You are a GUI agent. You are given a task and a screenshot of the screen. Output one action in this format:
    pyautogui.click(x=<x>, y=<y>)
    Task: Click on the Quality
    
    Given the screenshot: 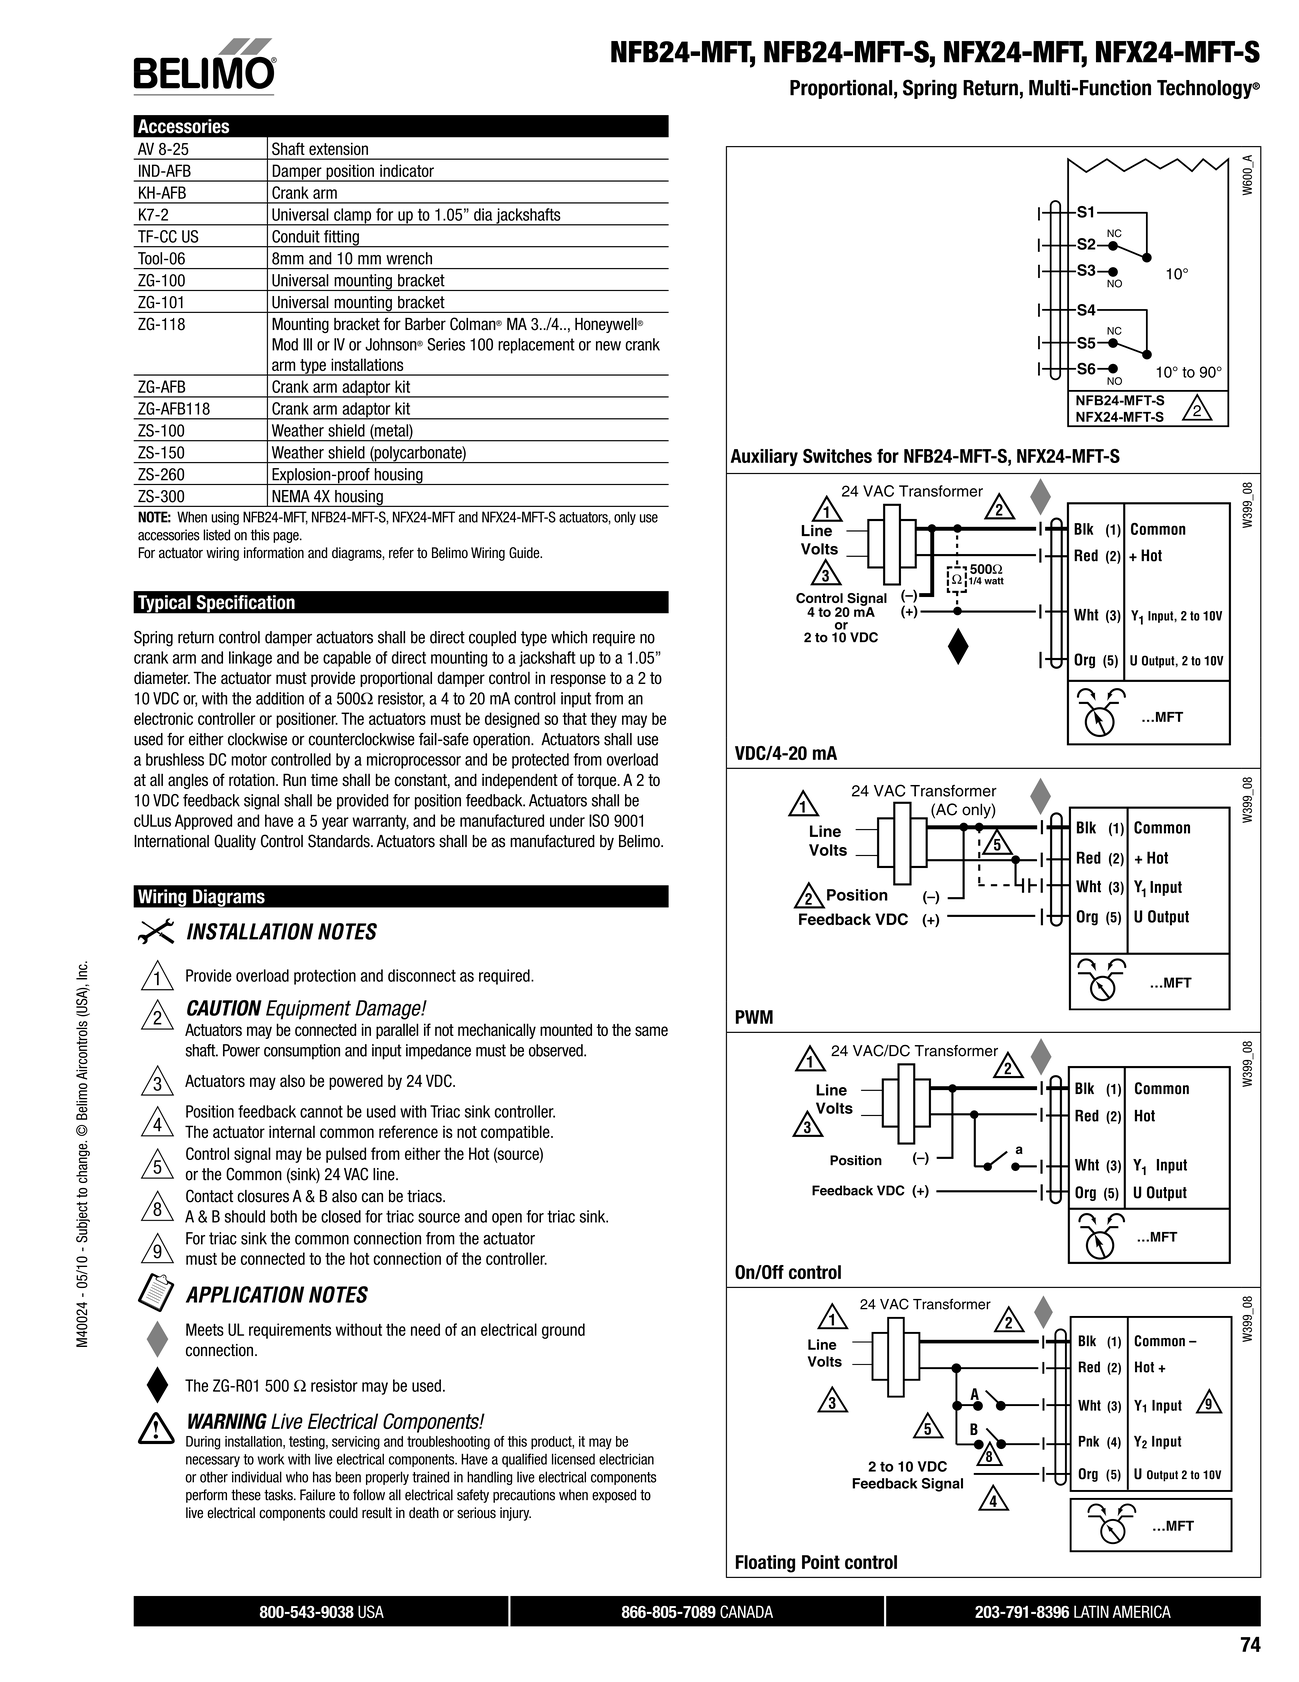 What is the action you would take?
    pyautogui.click(x=235, y=842)
